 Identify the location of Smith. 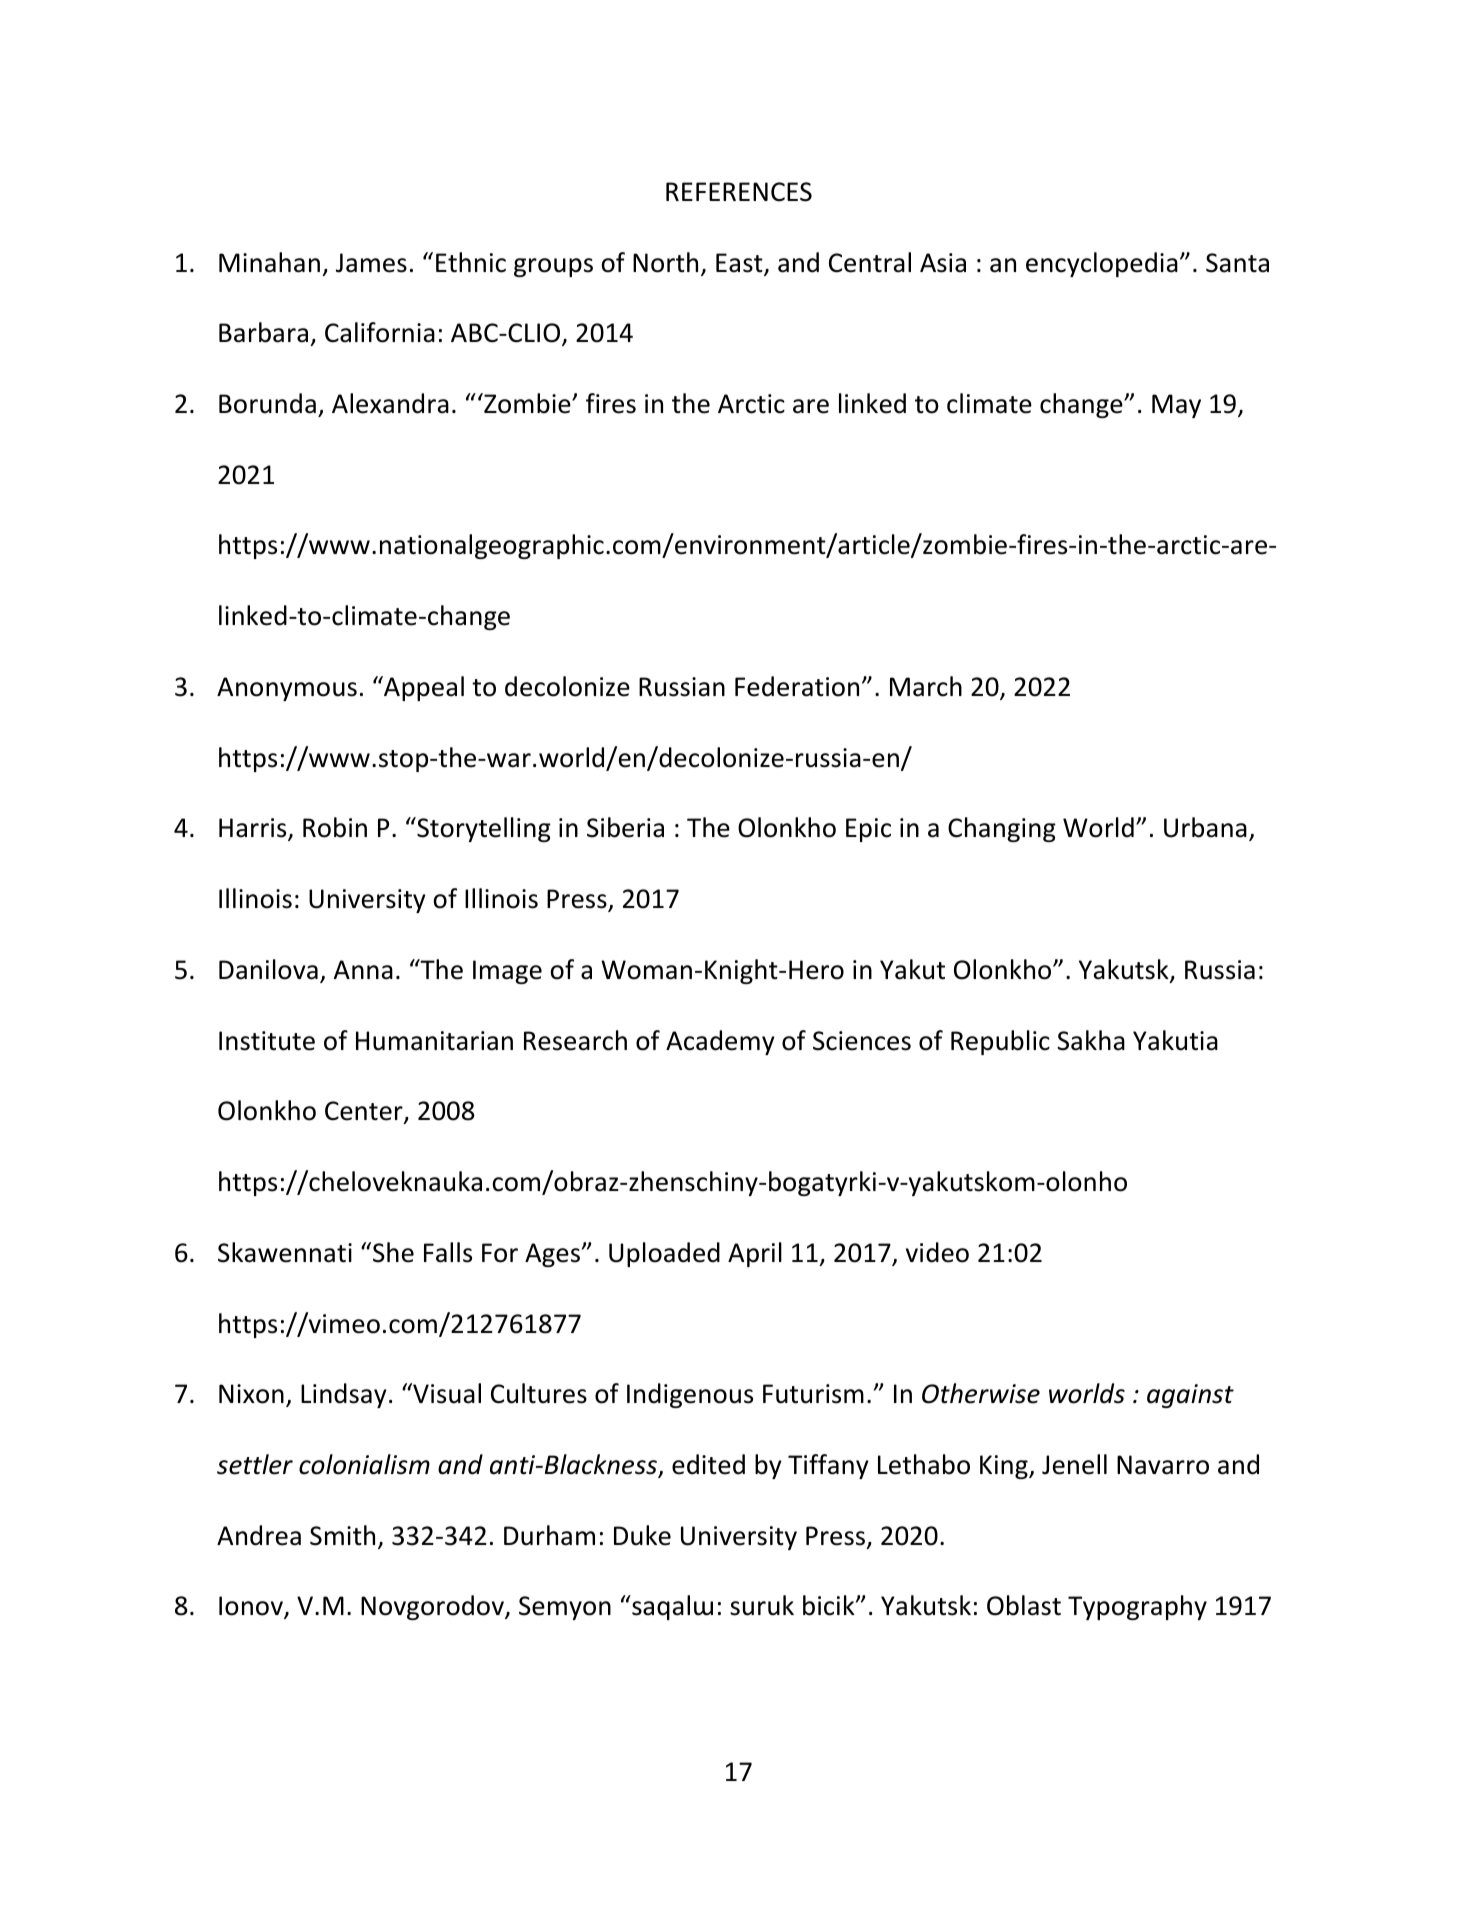
(342, 1535).
